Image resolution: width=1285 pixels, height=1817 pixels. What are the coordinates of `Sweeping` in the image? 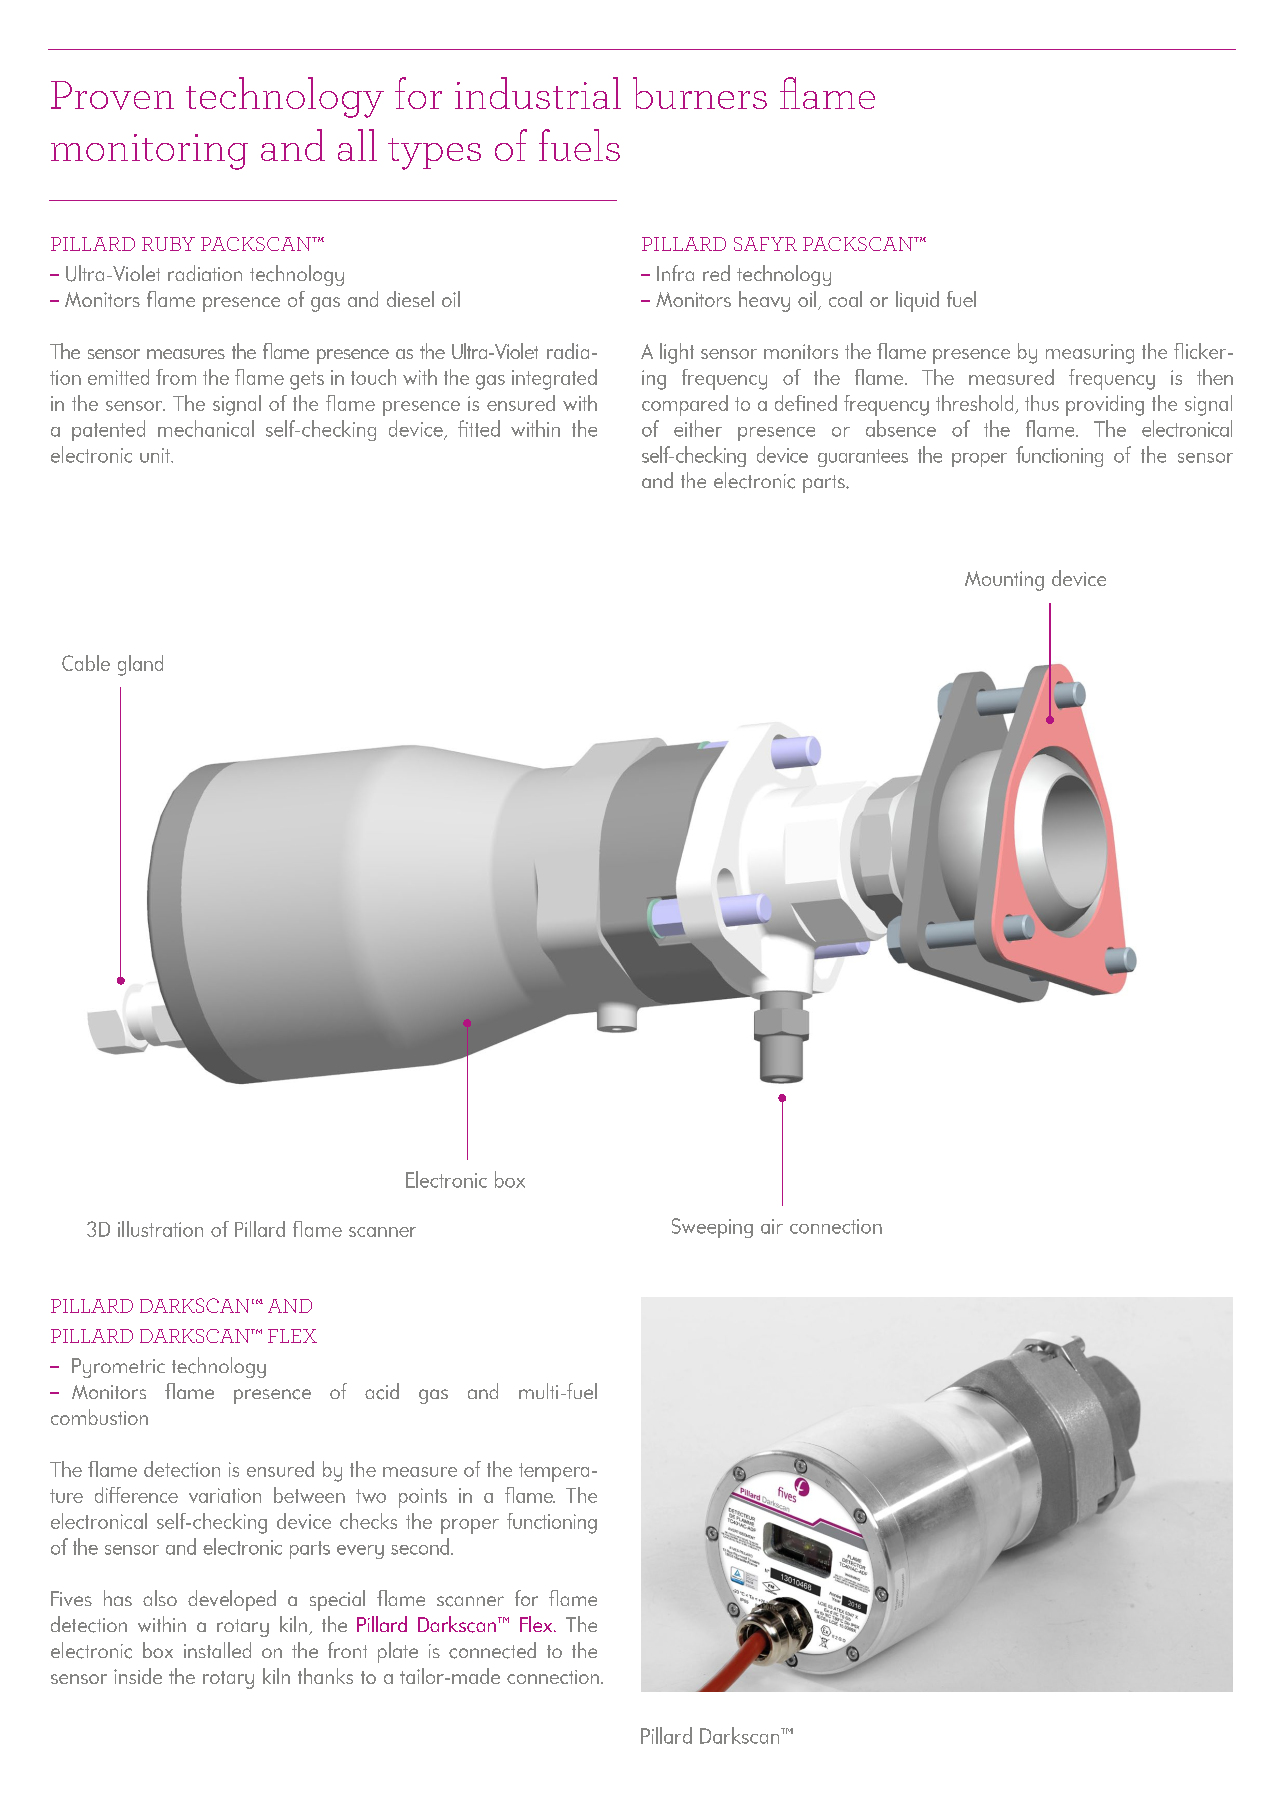 It's located at (712, 1228).
